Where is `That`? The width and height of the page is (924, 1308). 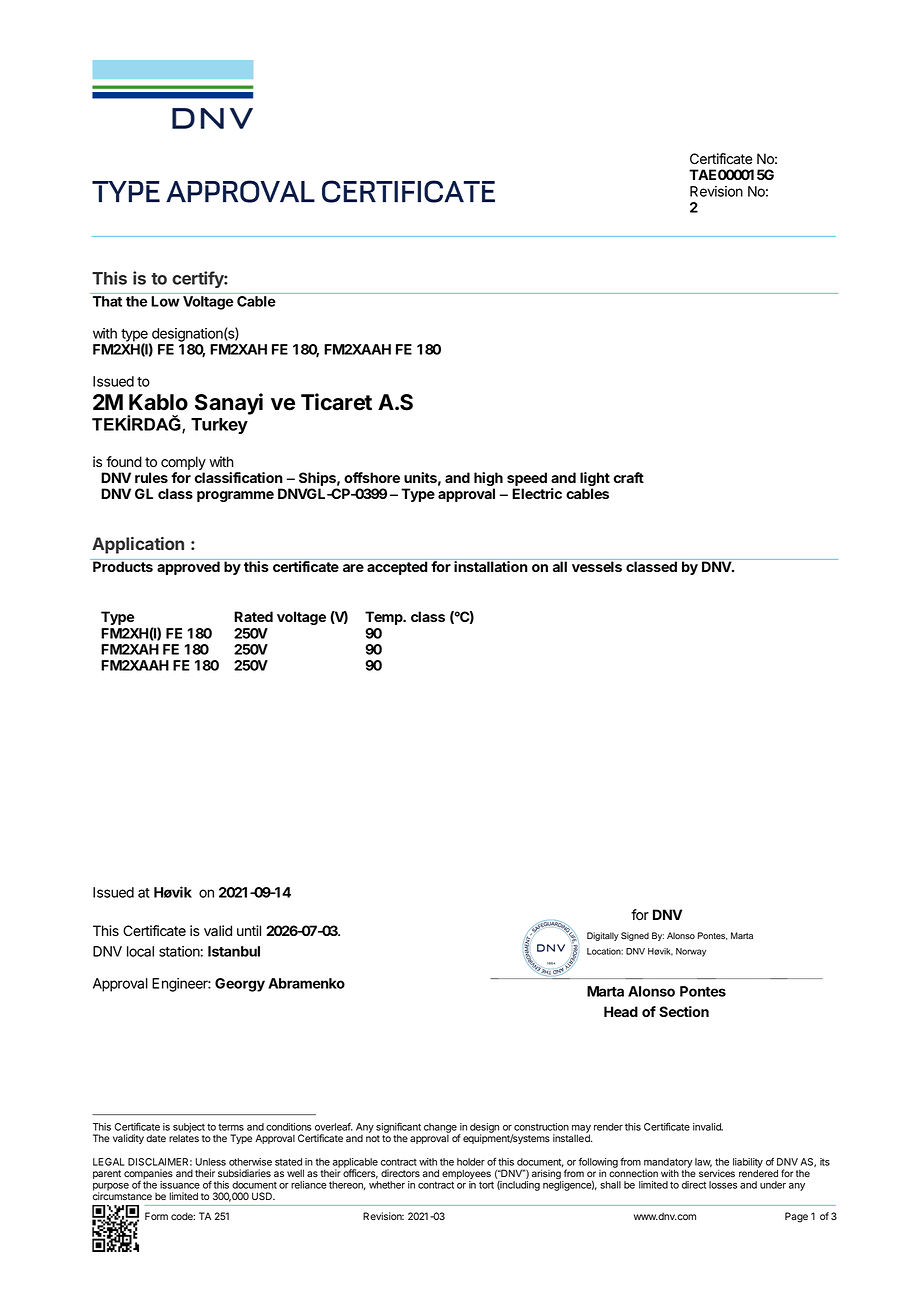
That is located at coordinates (107, 301).
